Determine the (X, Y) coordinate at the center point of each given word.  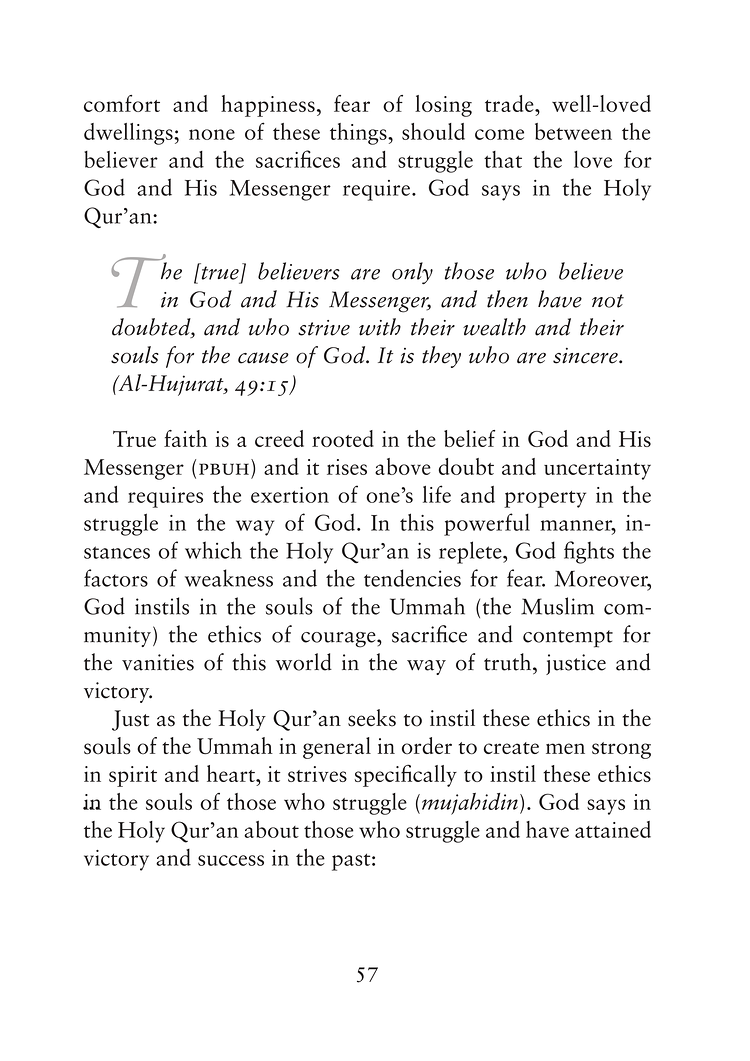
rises (347, 467)
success (231, 860)
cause (263, 358)
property (545, 499)
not (608, 301)
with (380, 327)
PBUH (224, 469)
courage (339, 640)
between (573, 131)
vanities (158, 662)
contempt (568, 639)
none (212, 134)
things (359, 134)
